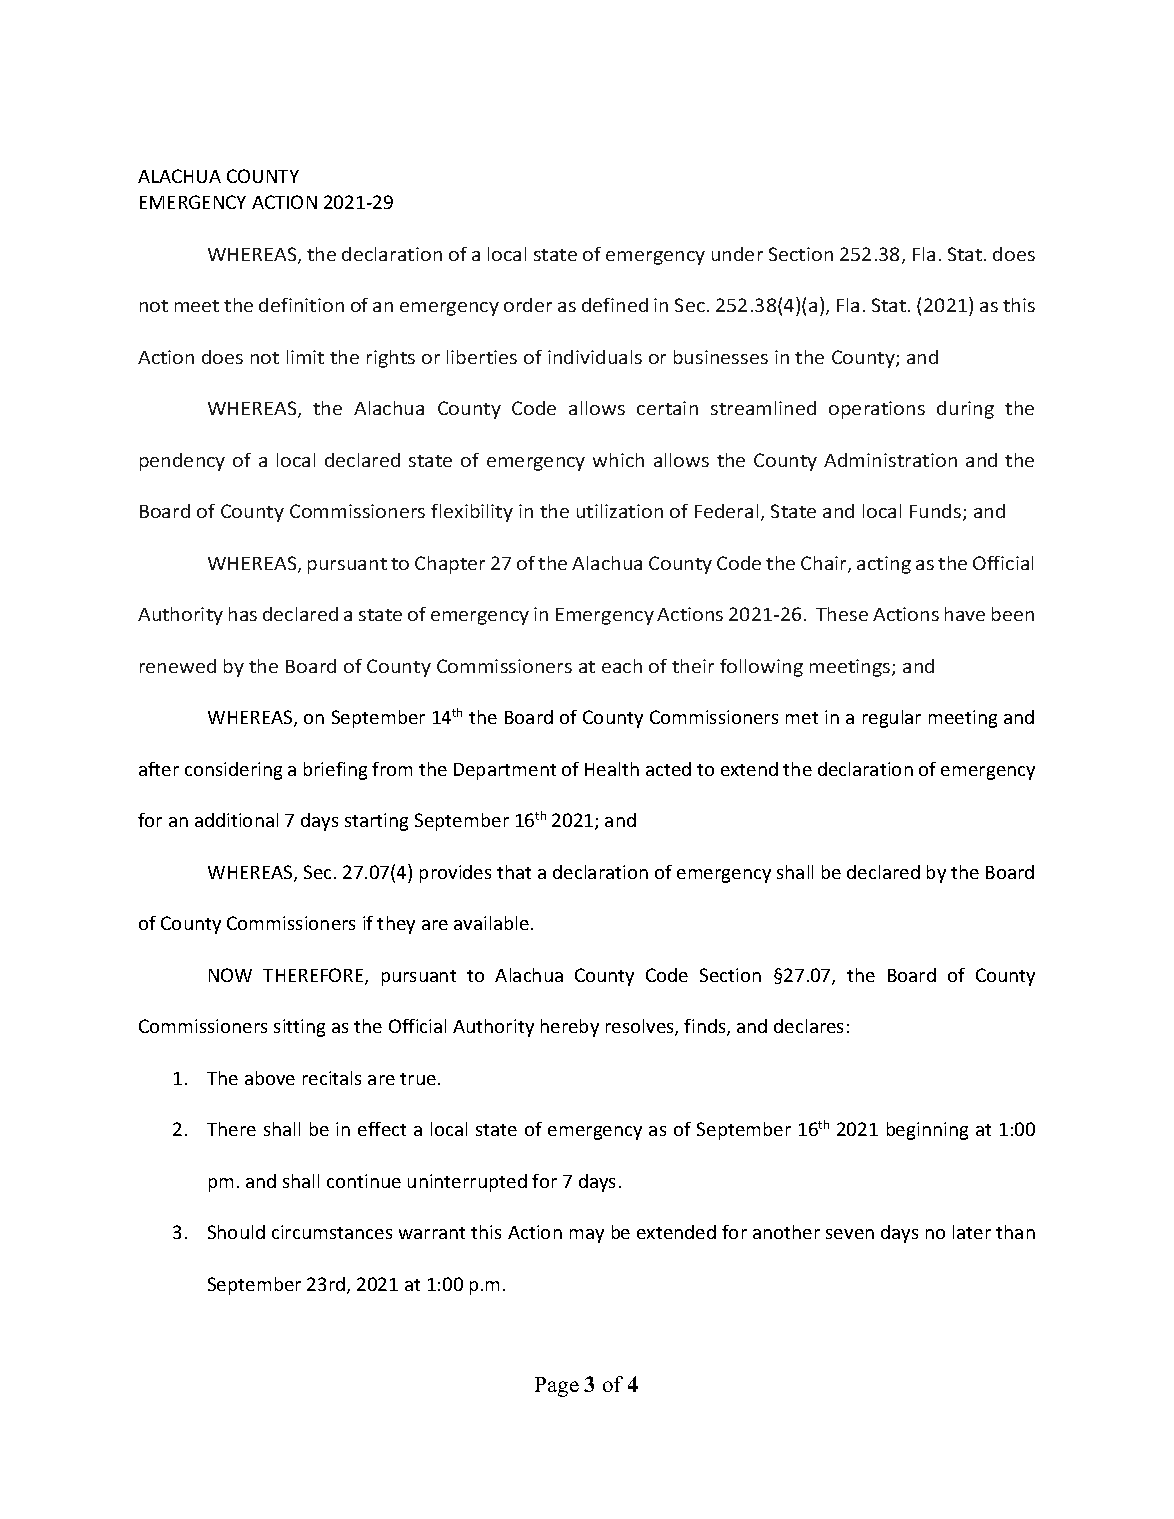 The height and width of the document is (1519, 1174). I want to click on acting, so click(884, 565).
